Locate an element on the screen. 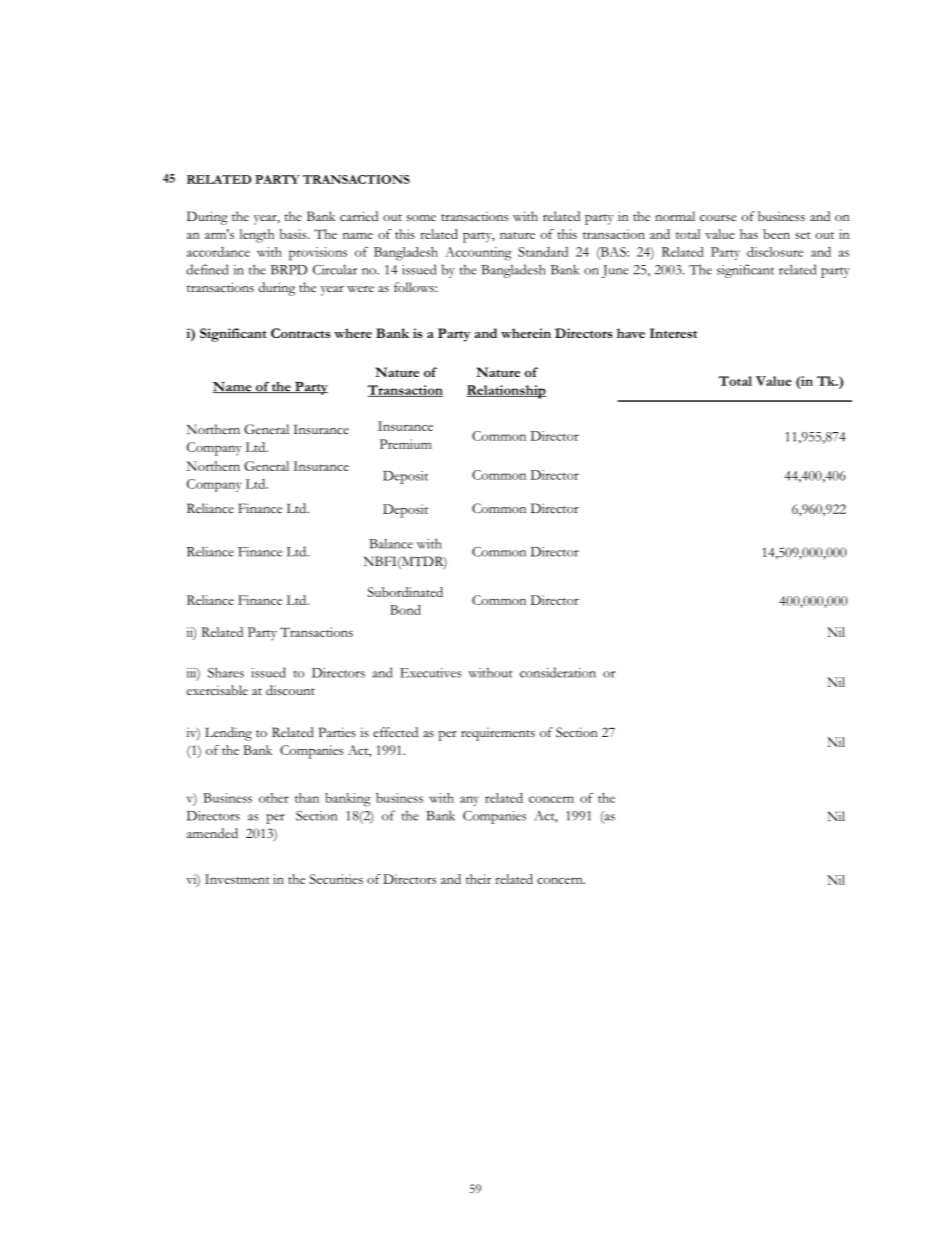 This screenshot has height=1233, width=952. Executives is located at coordinates (430, 673).
